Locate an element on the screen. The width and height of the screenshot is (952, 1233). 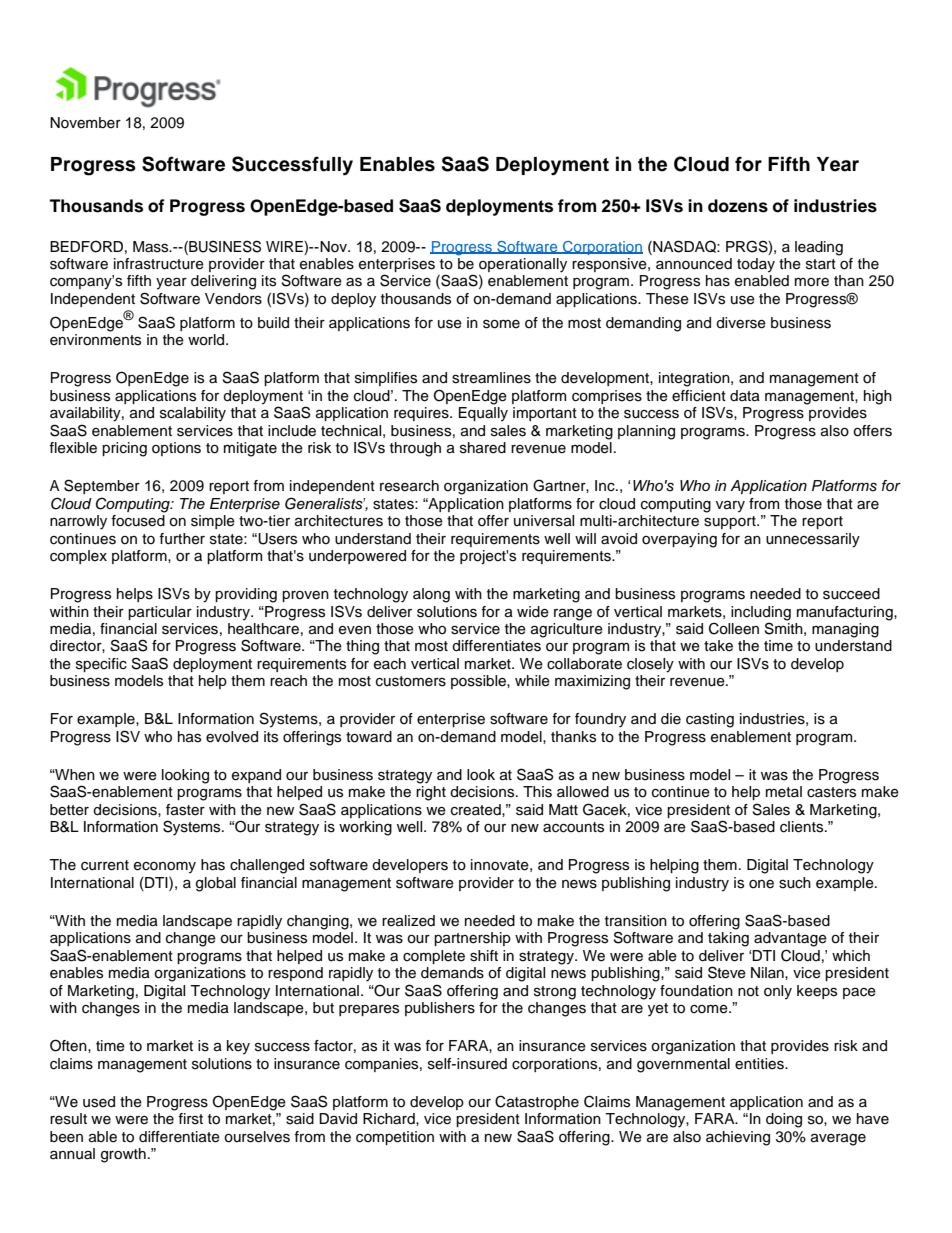
economy is located at coordinates (165, 868).
